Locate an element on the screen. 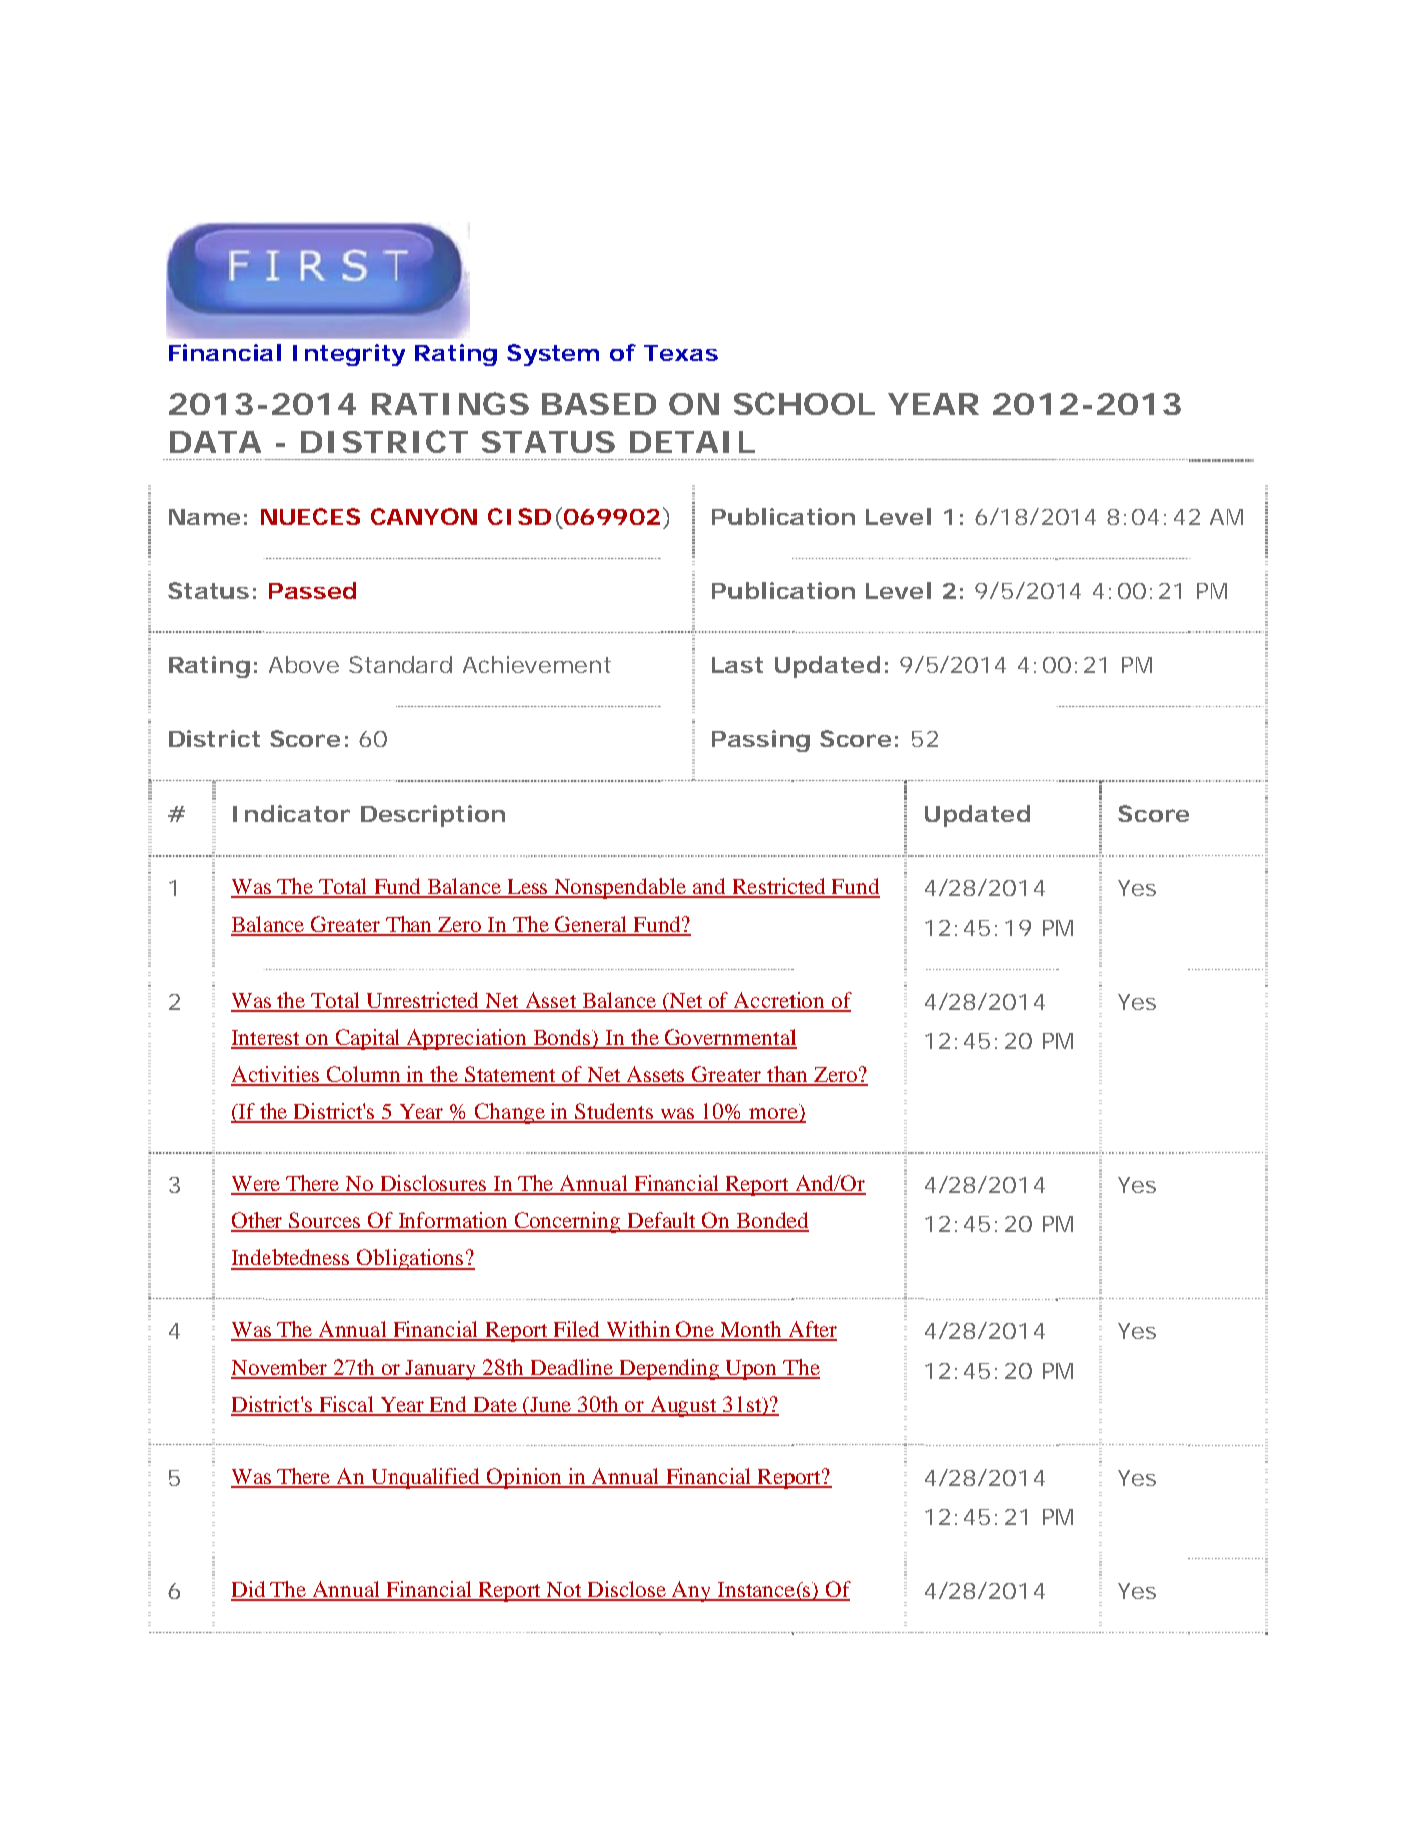  Capital is located at coordinates (368, 1039).
